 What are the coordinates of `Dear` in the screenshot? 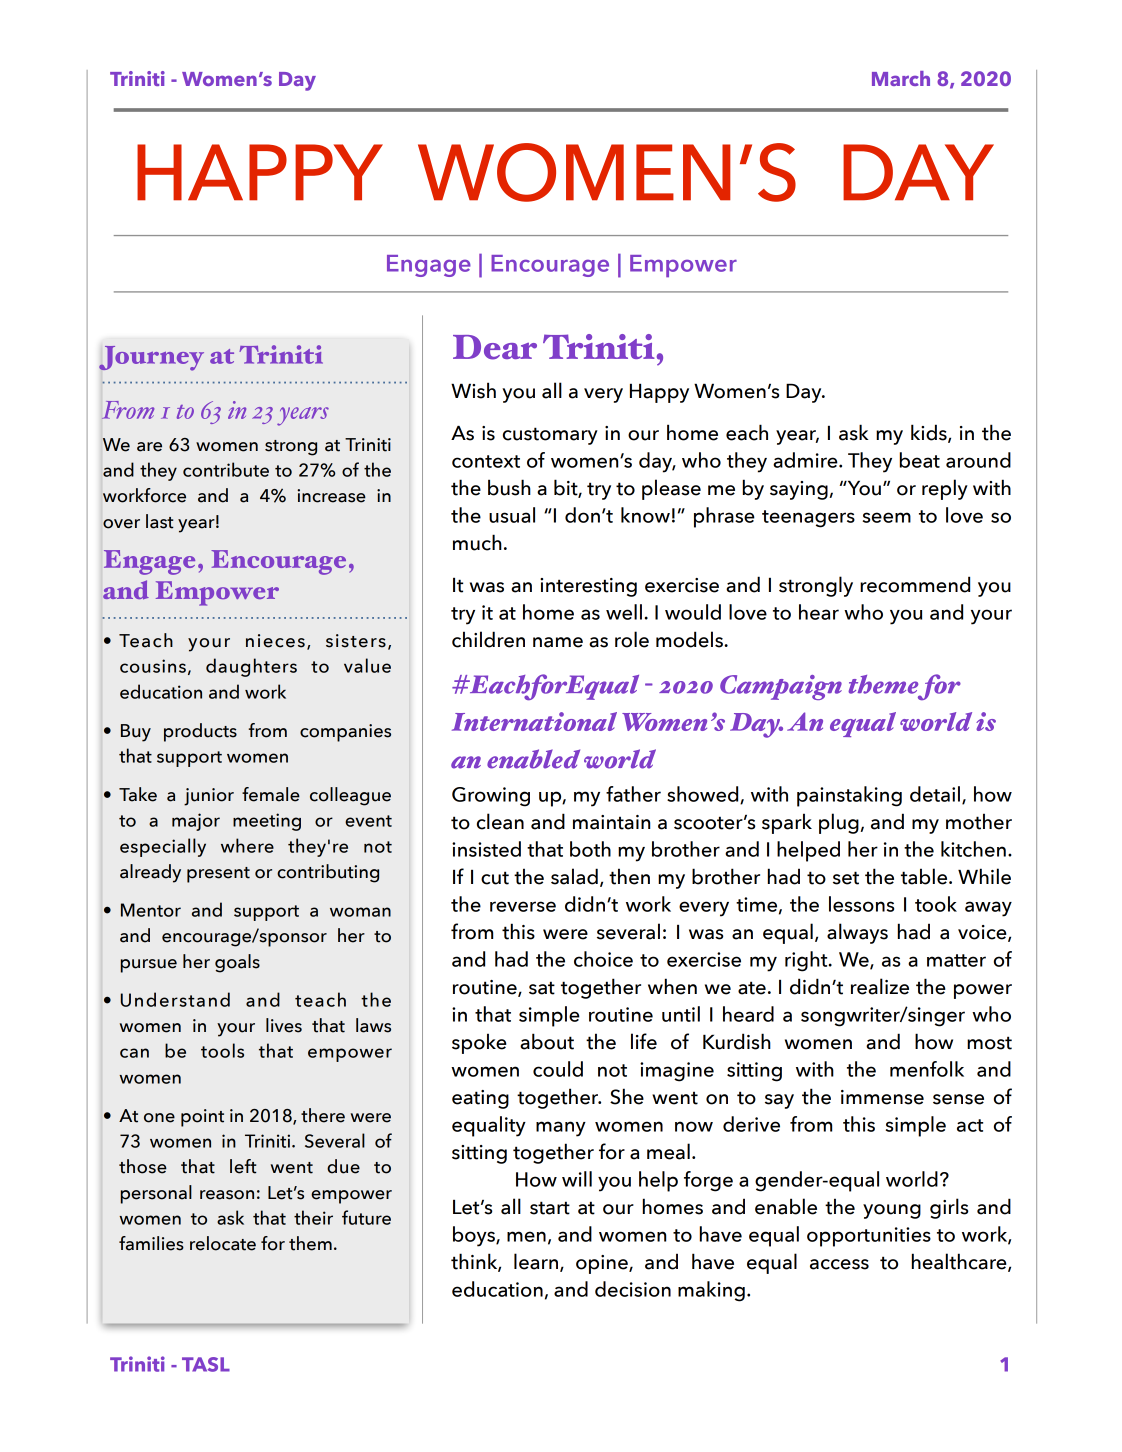 It's located at (495, 347).
